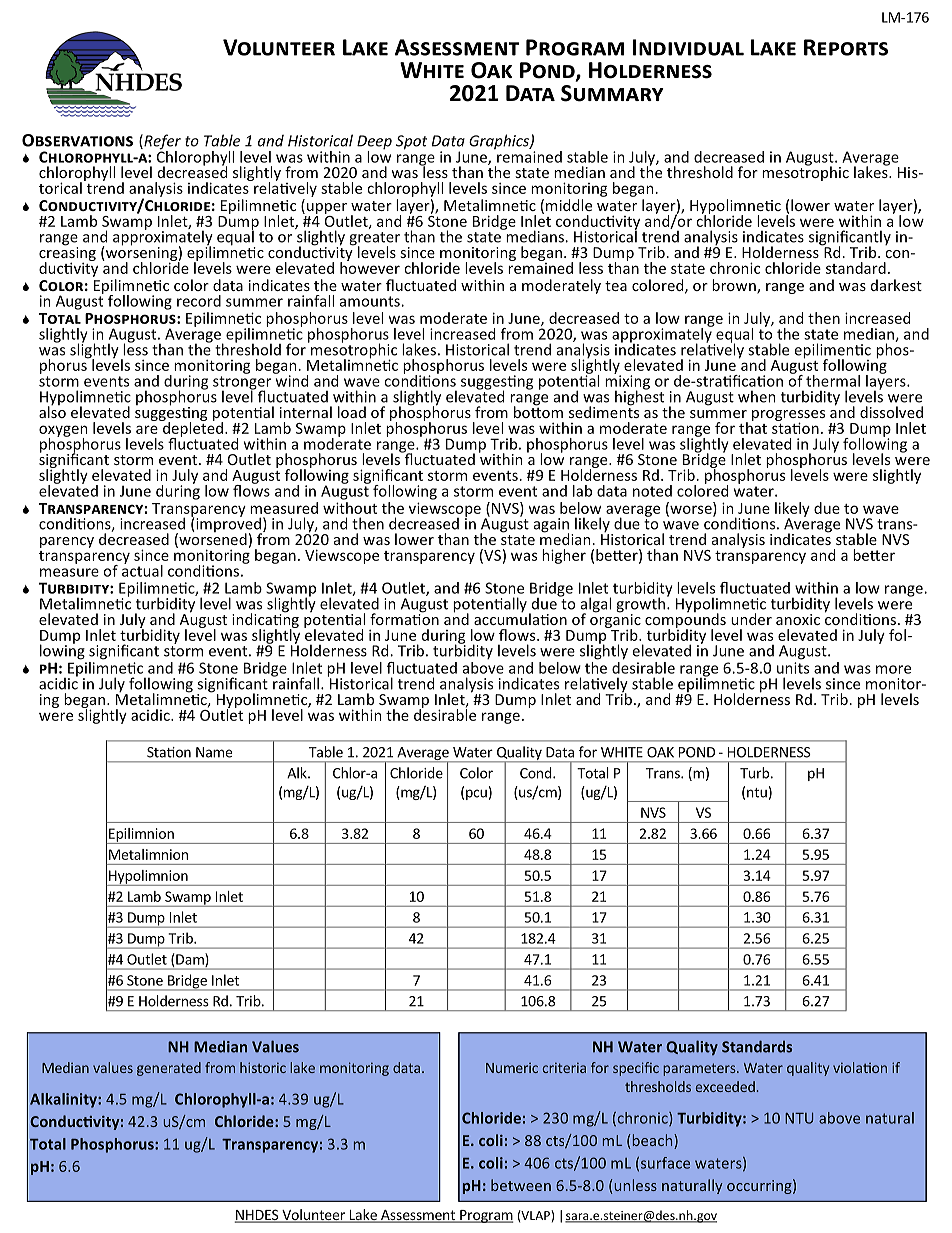 The width and height of the image is (952, 1233). I want to click on Spot, so click(411, 142).
